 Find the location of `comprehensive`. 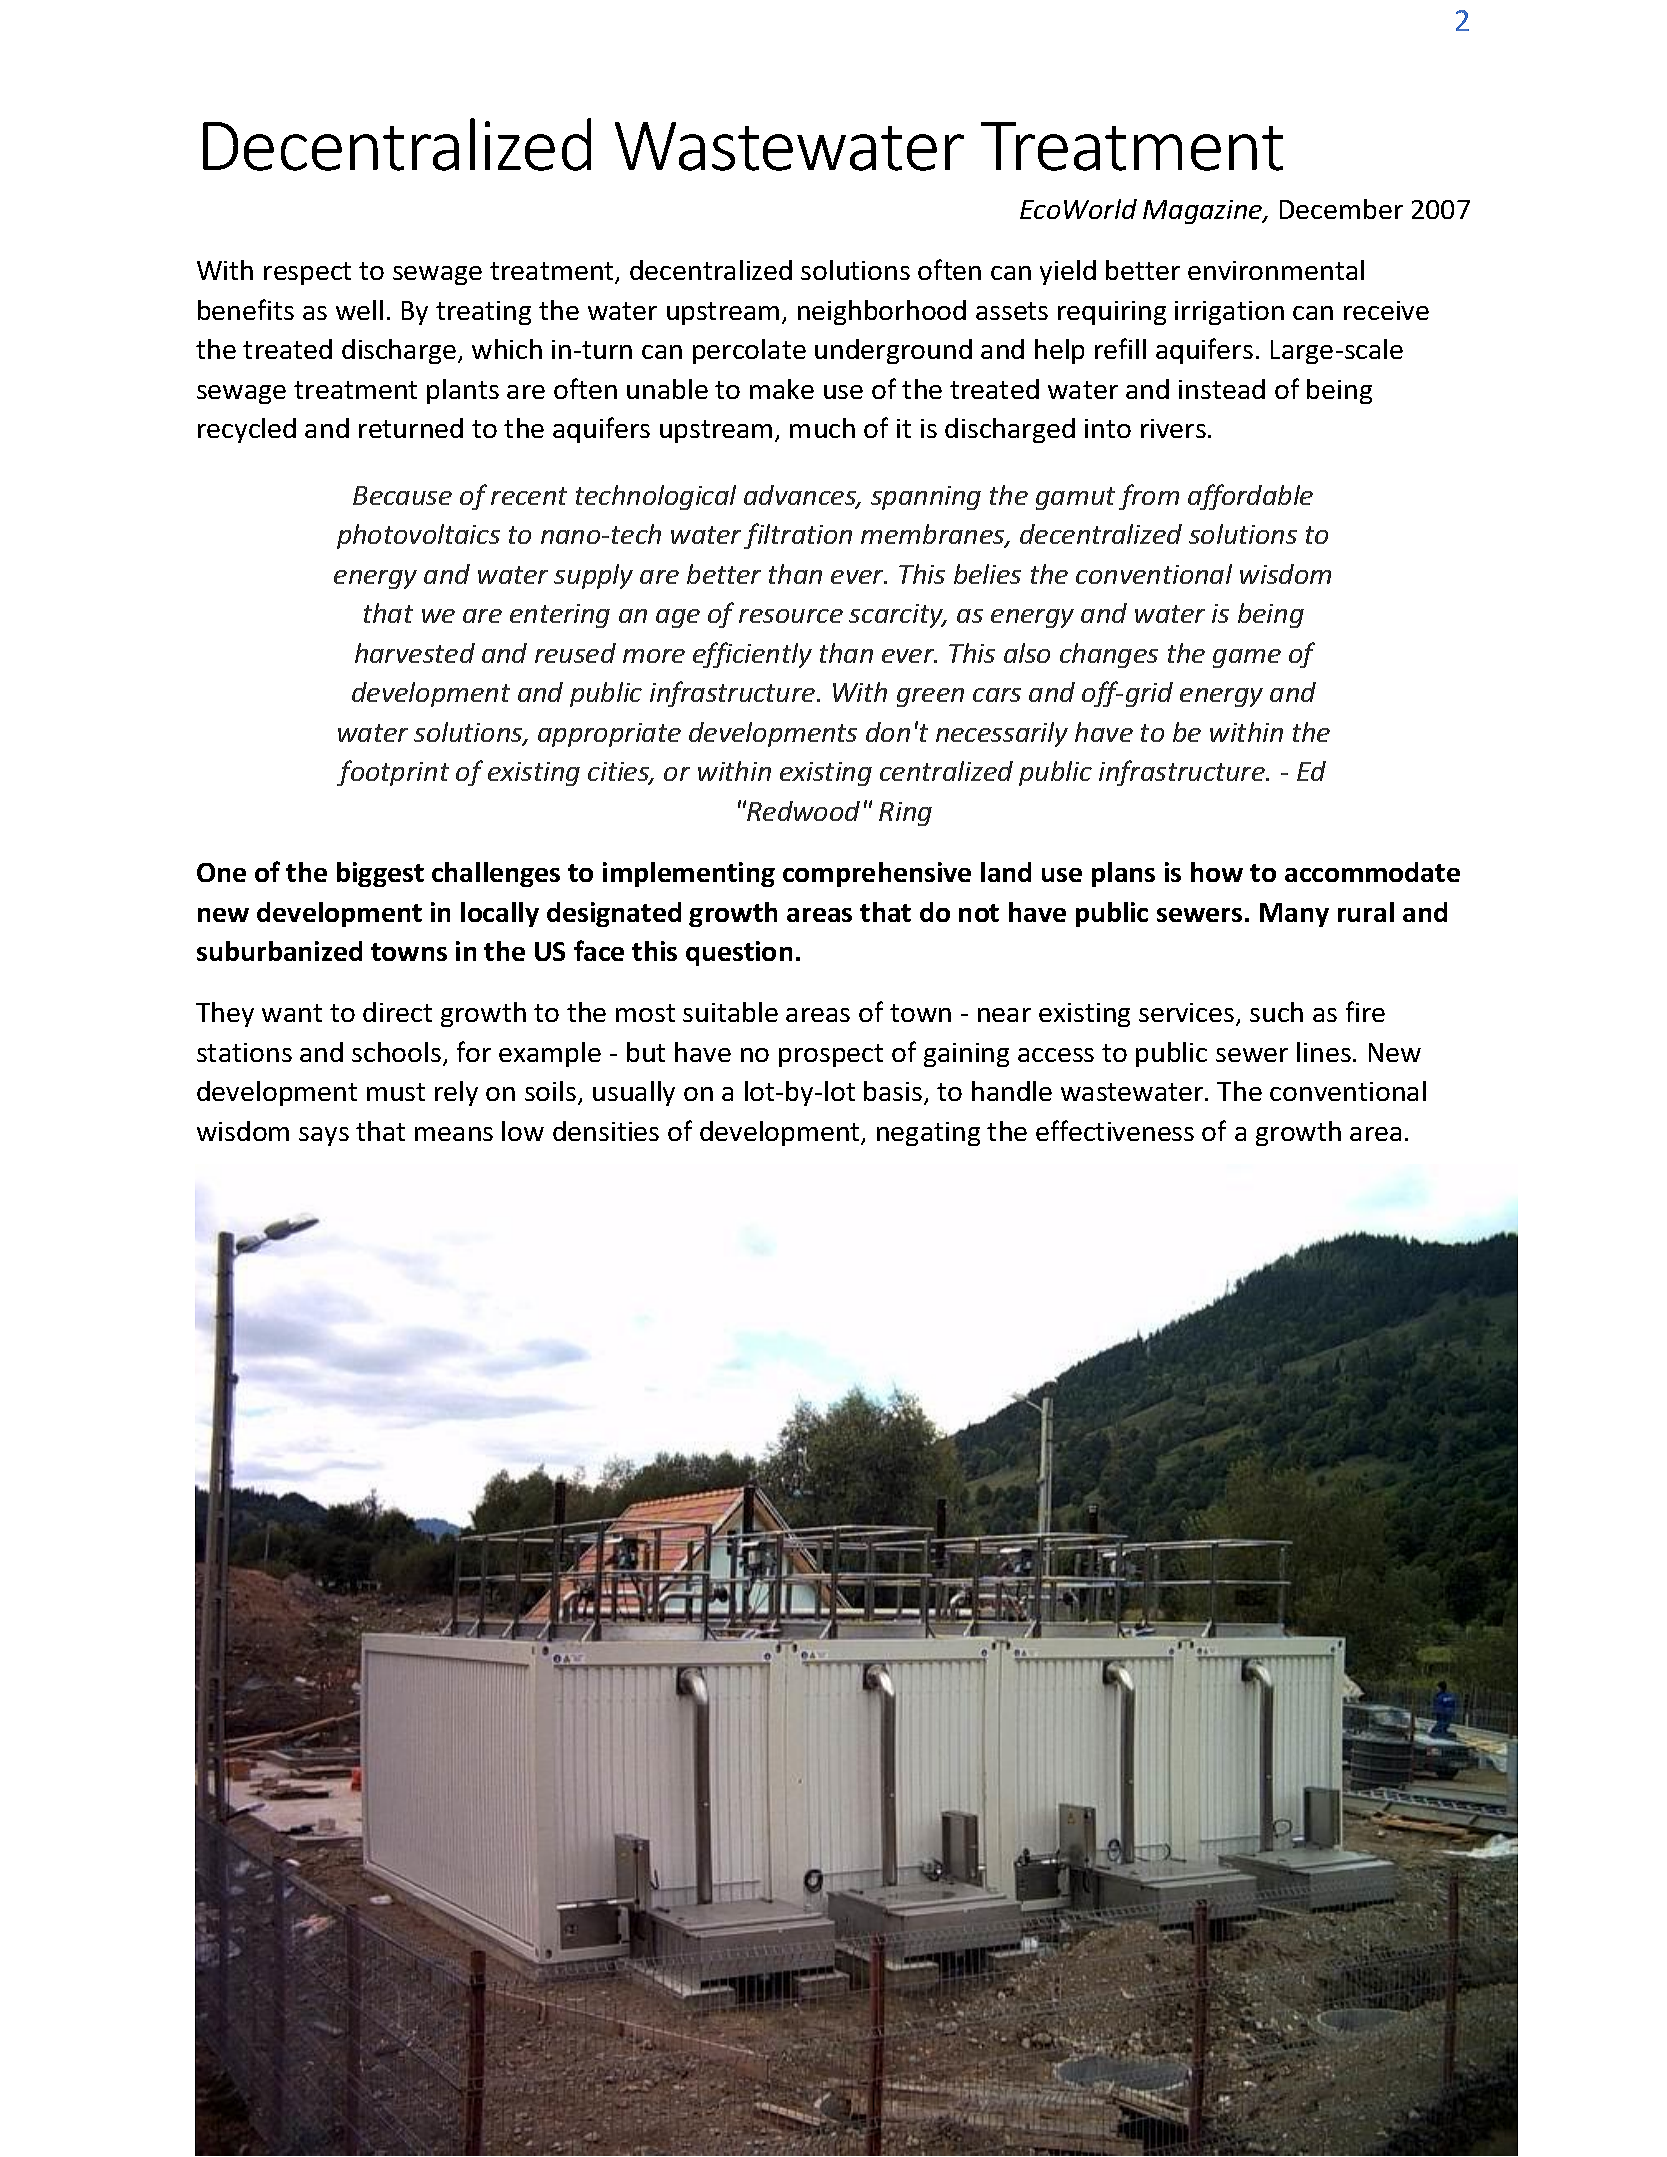

comprehensive is located at coordinates (877, 874).
